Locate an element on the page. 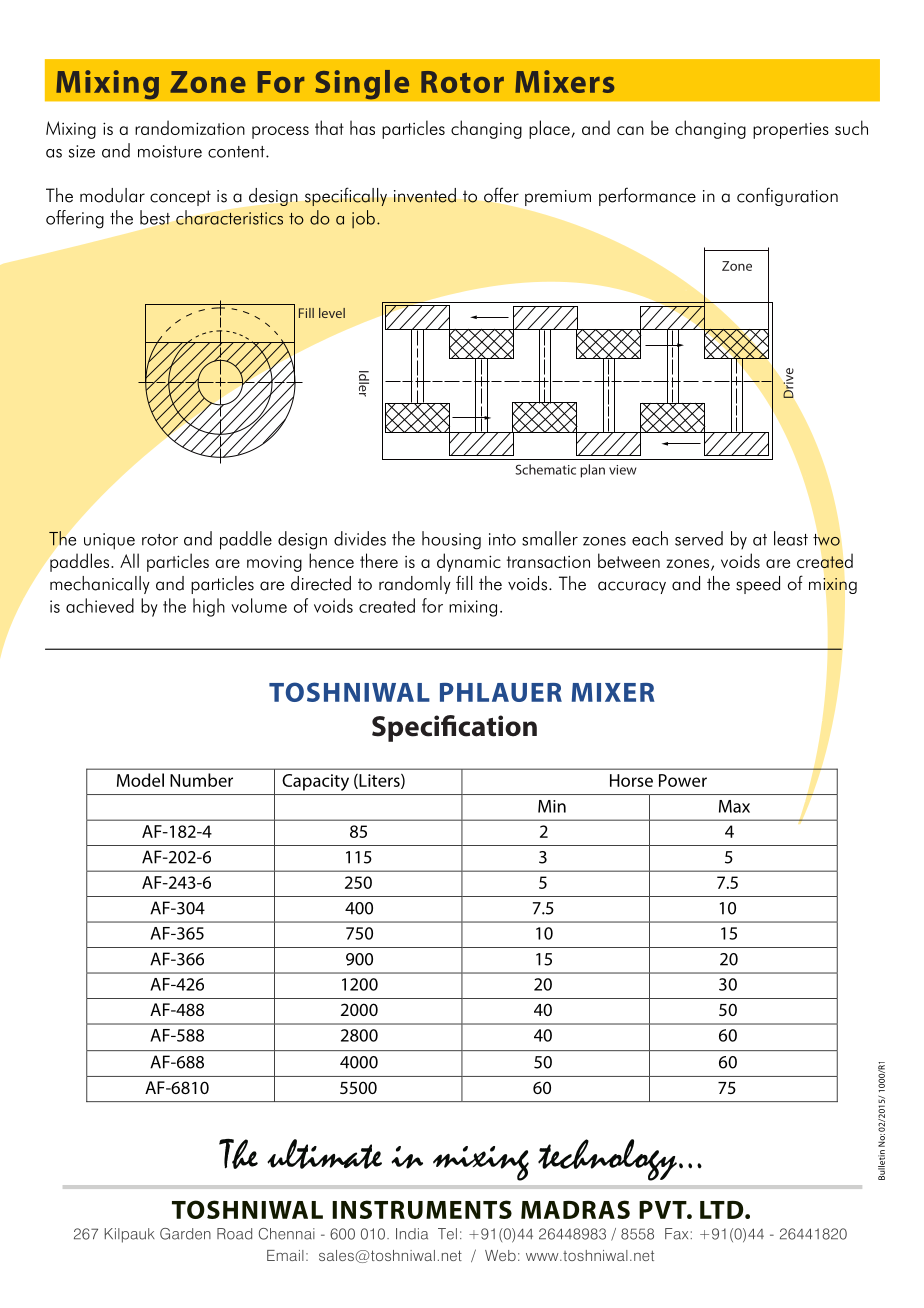  Garden is located at coordinates (185, 1234).
